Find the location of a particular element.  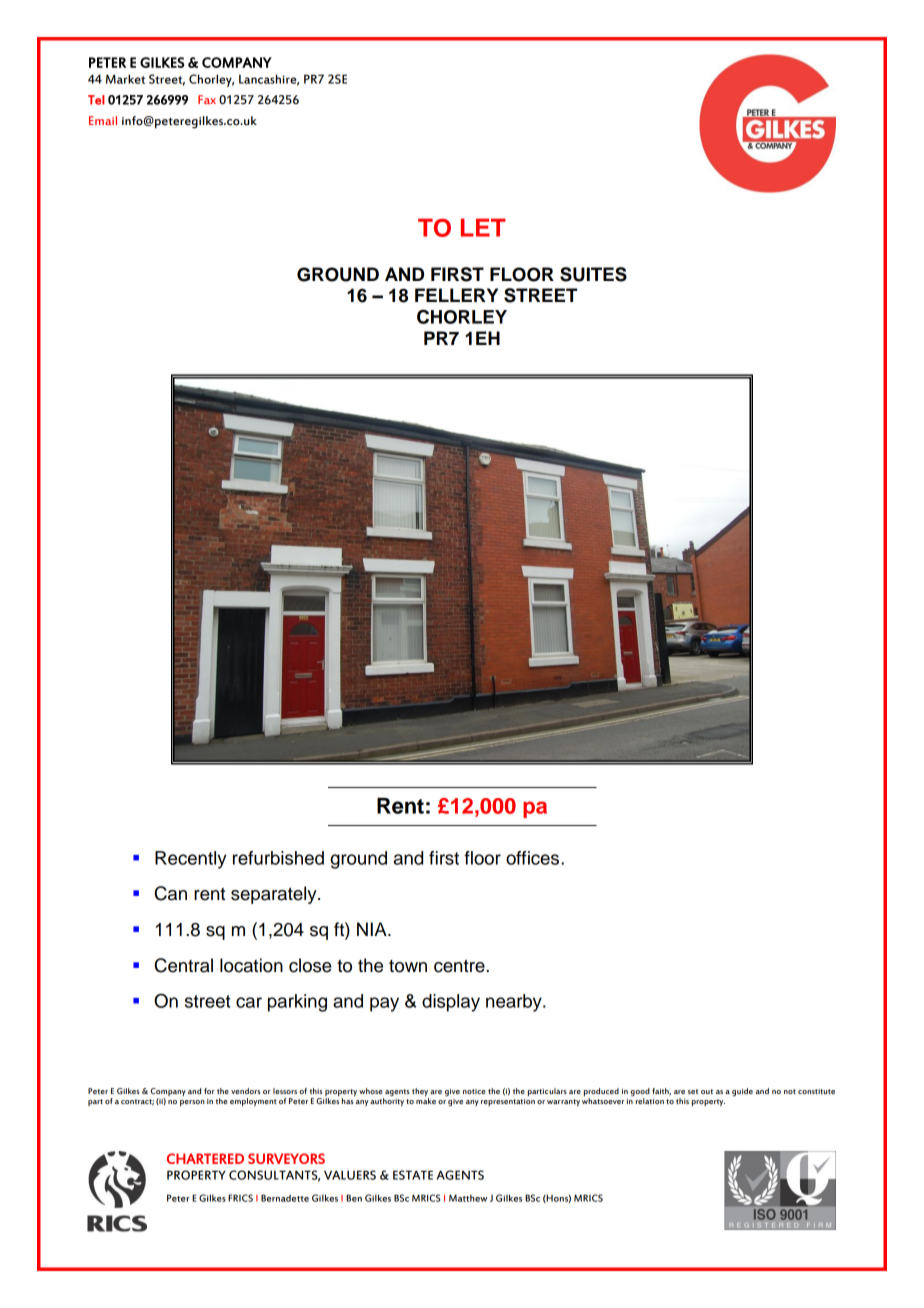

Central is located at coordinates (184, 965).
